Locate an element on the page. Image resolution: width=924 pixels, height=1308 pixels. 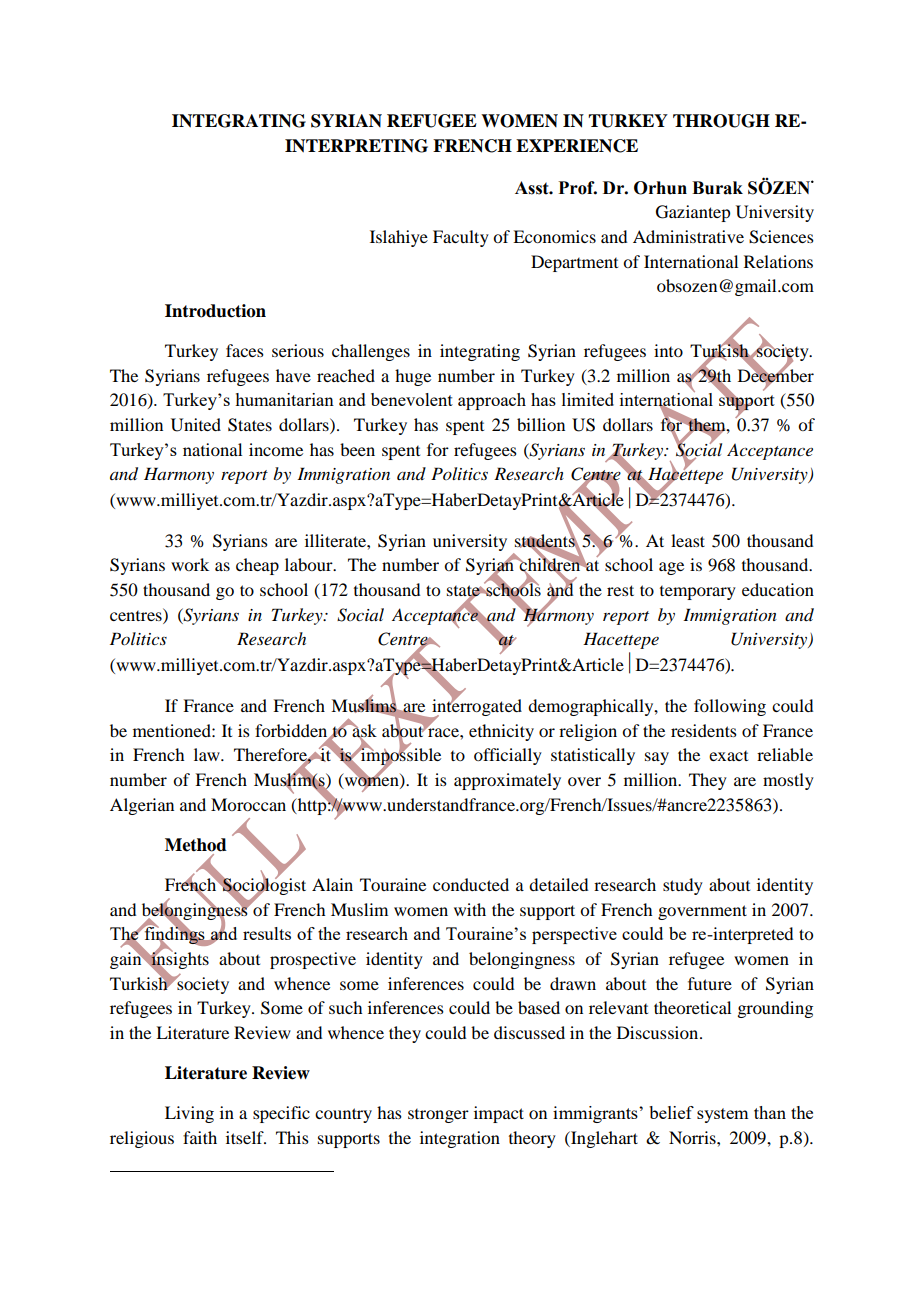
THROUGH is located at coordinates (721, 121).
